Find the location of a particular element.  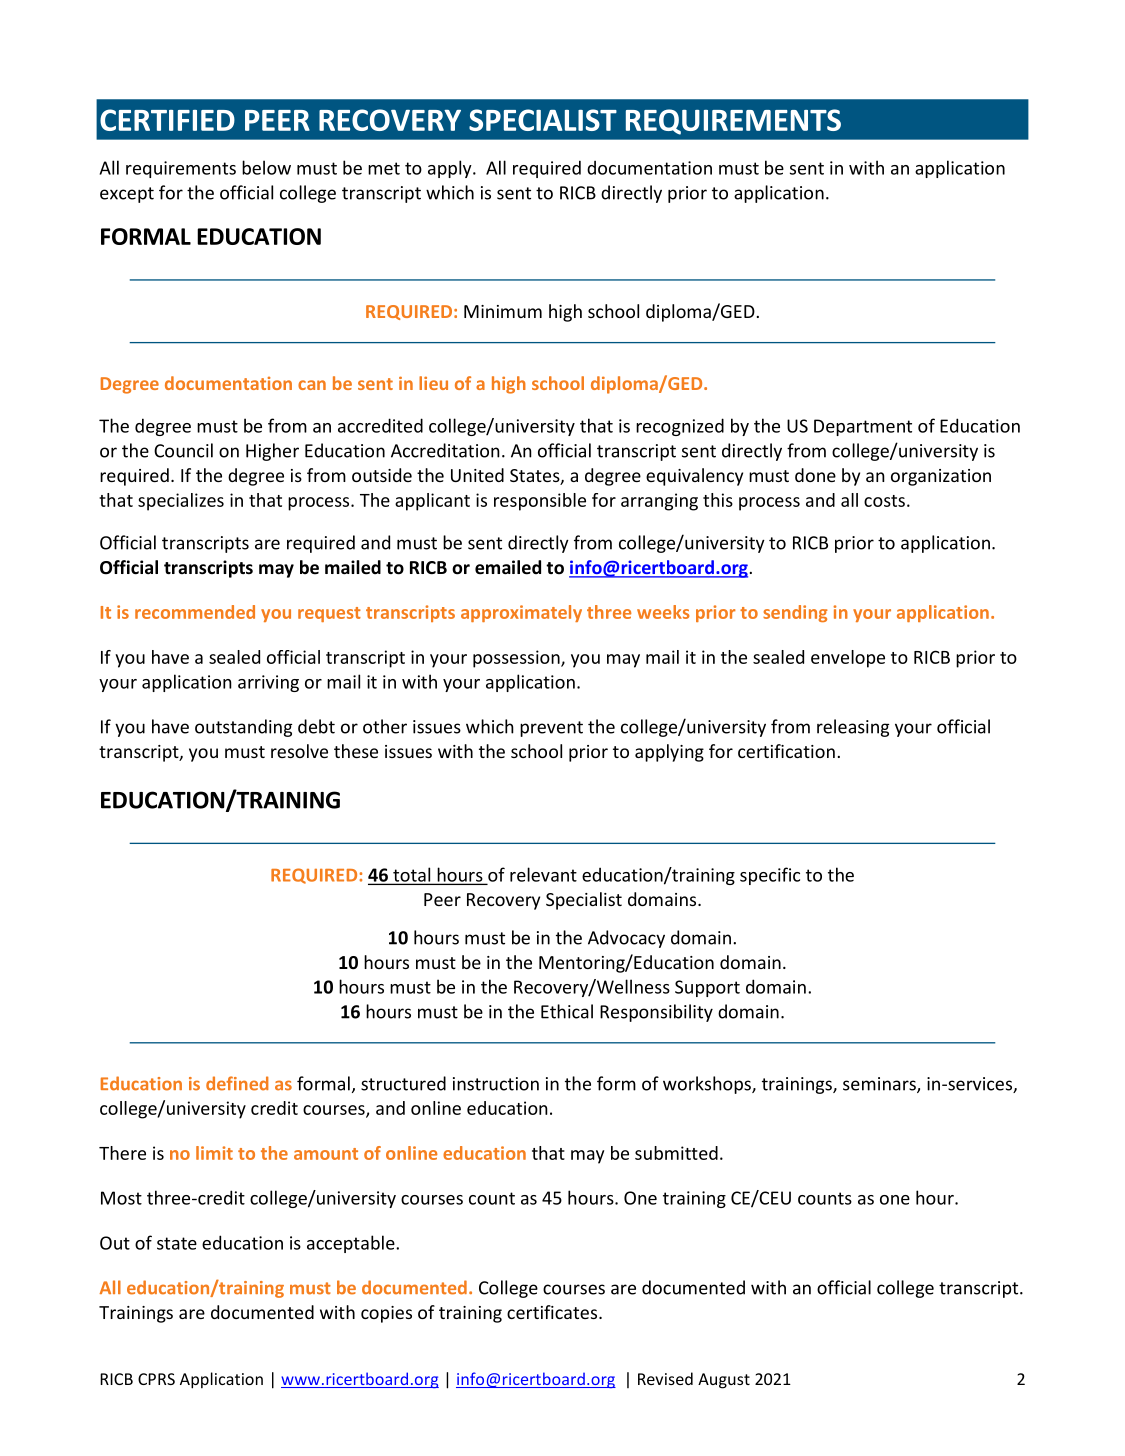

certificates is located at coordinates (553, 1312).
